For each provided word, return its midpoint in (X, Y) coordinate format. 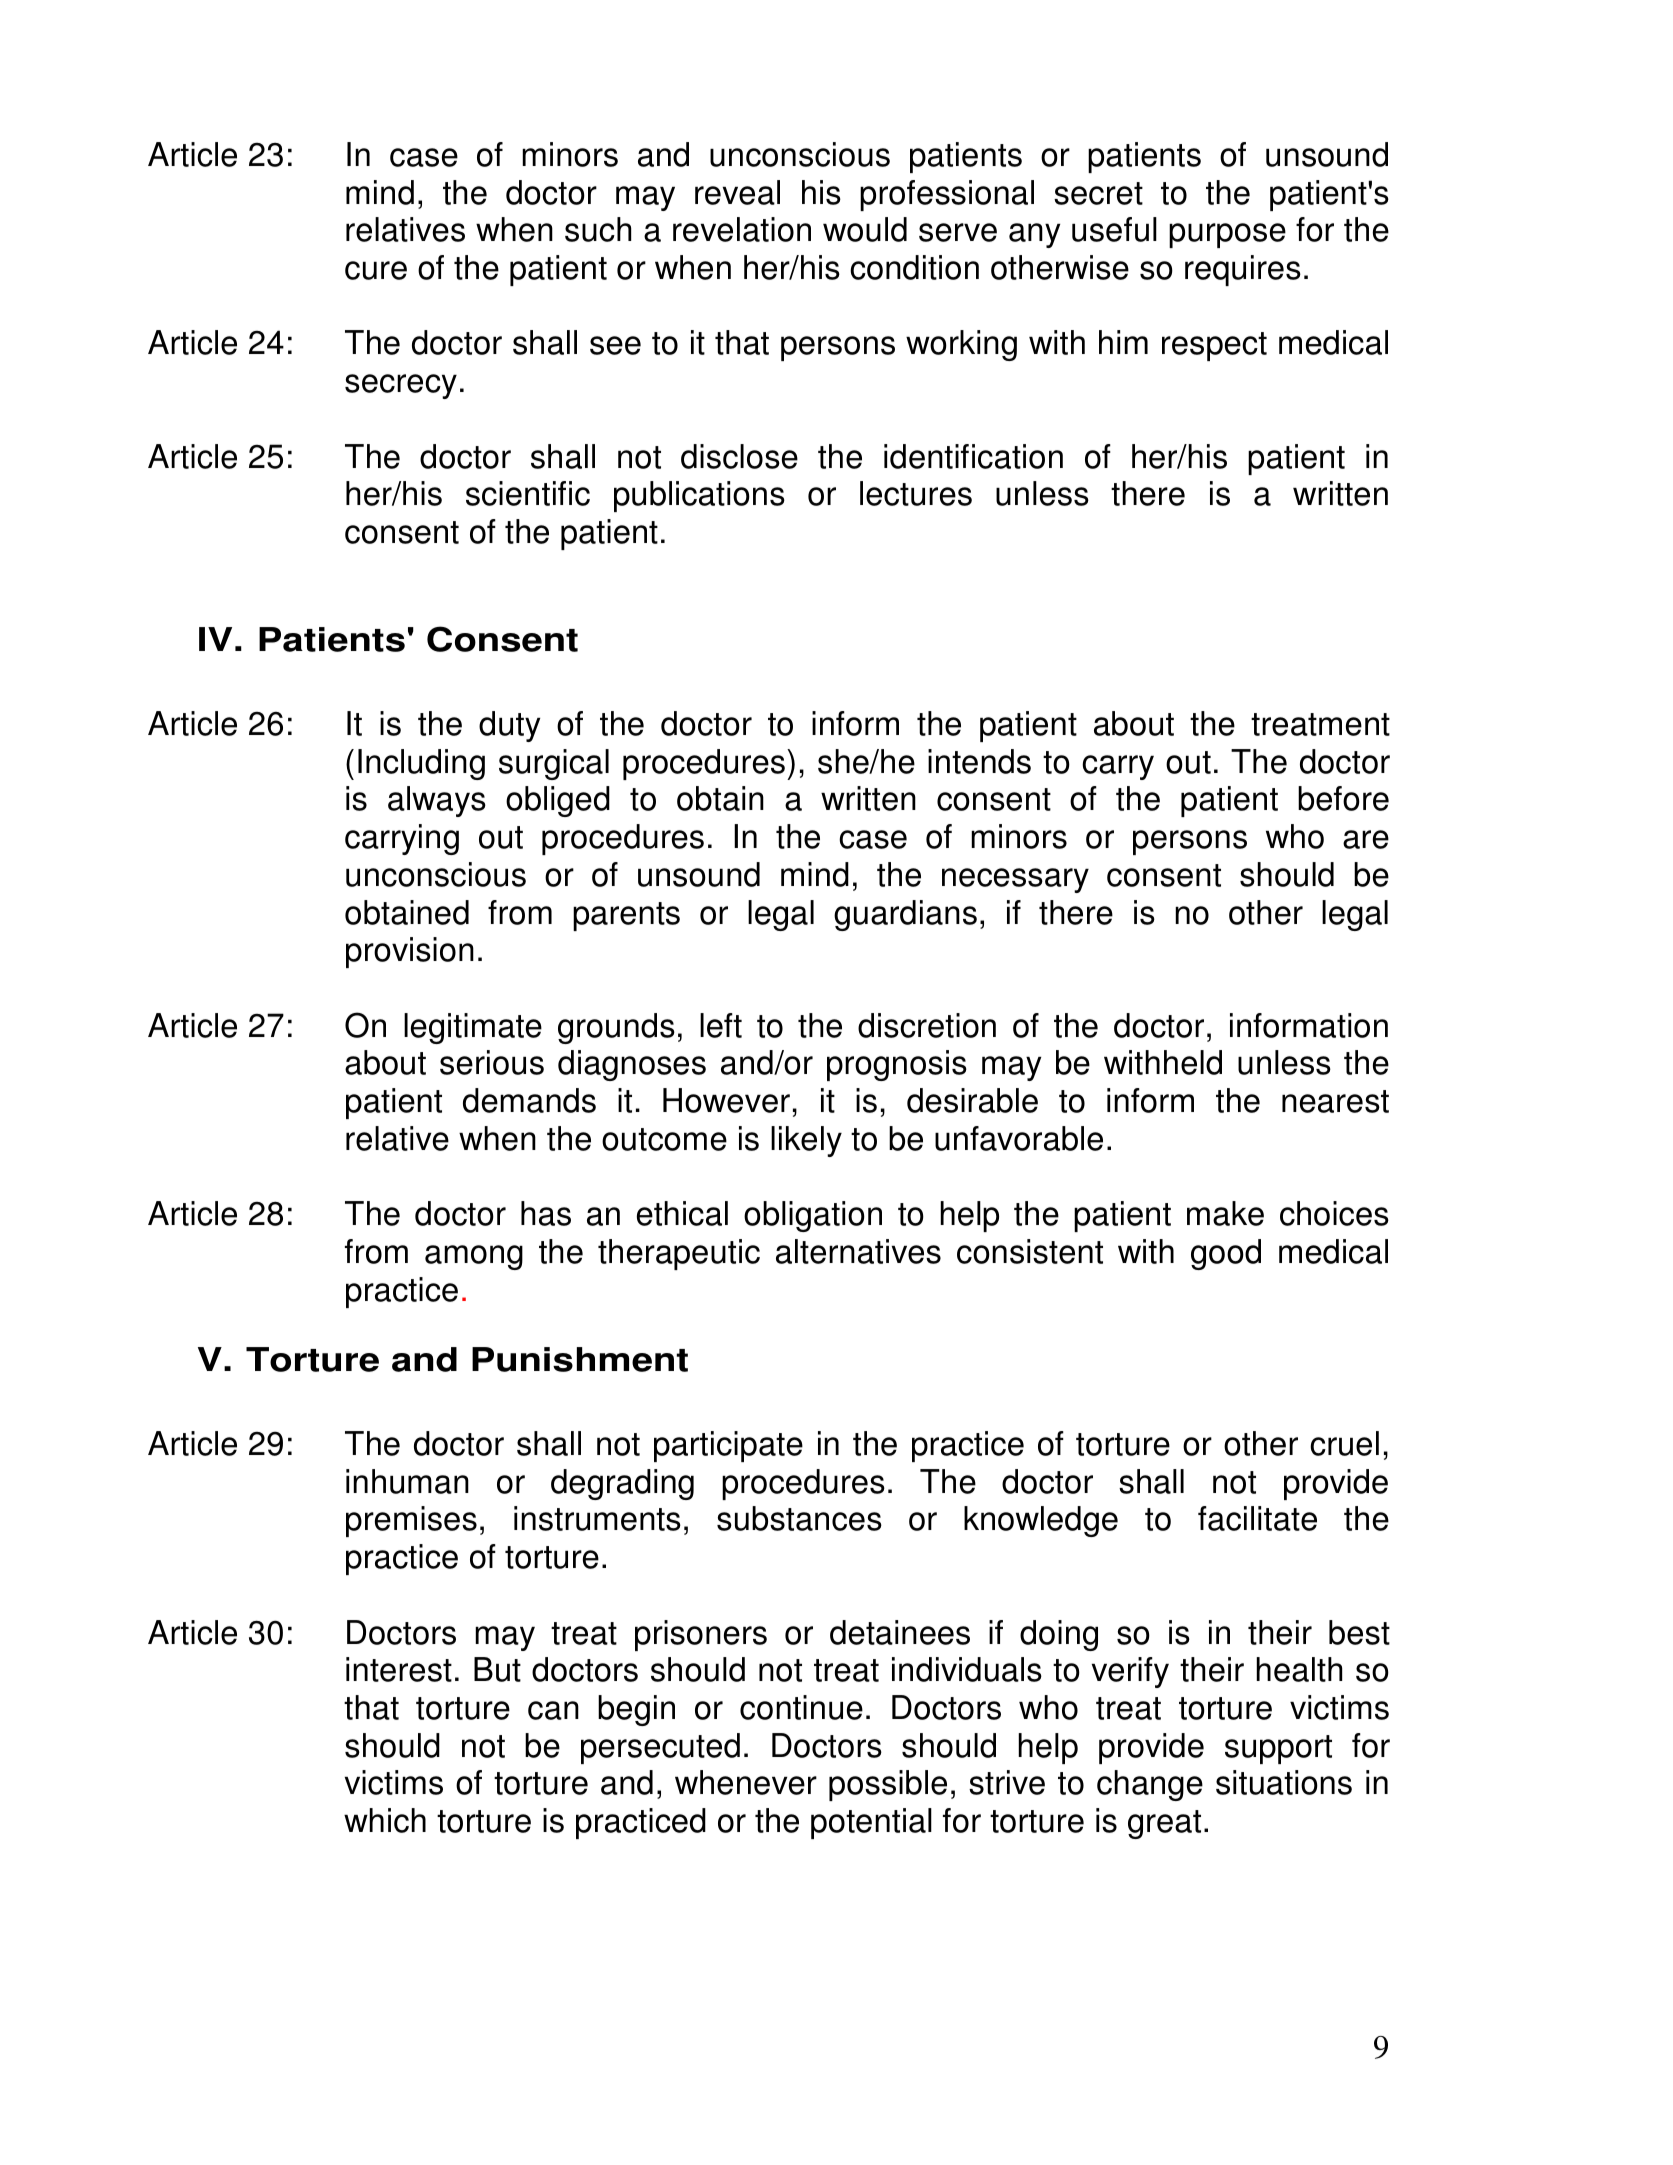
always (437, 801)
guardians (905, 915)
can (553, 1710)
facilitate (1257, 1518)
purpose (1227, 235)
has (546, 1213)
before (1343, 798)
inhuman (407, 1481)
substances (799, 1518)
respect (1214, 346)
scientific (528, 493)
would (865, 229)
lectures (916, 493)
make (1225, 1213)
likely (806, 1141)
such (598, 229)
